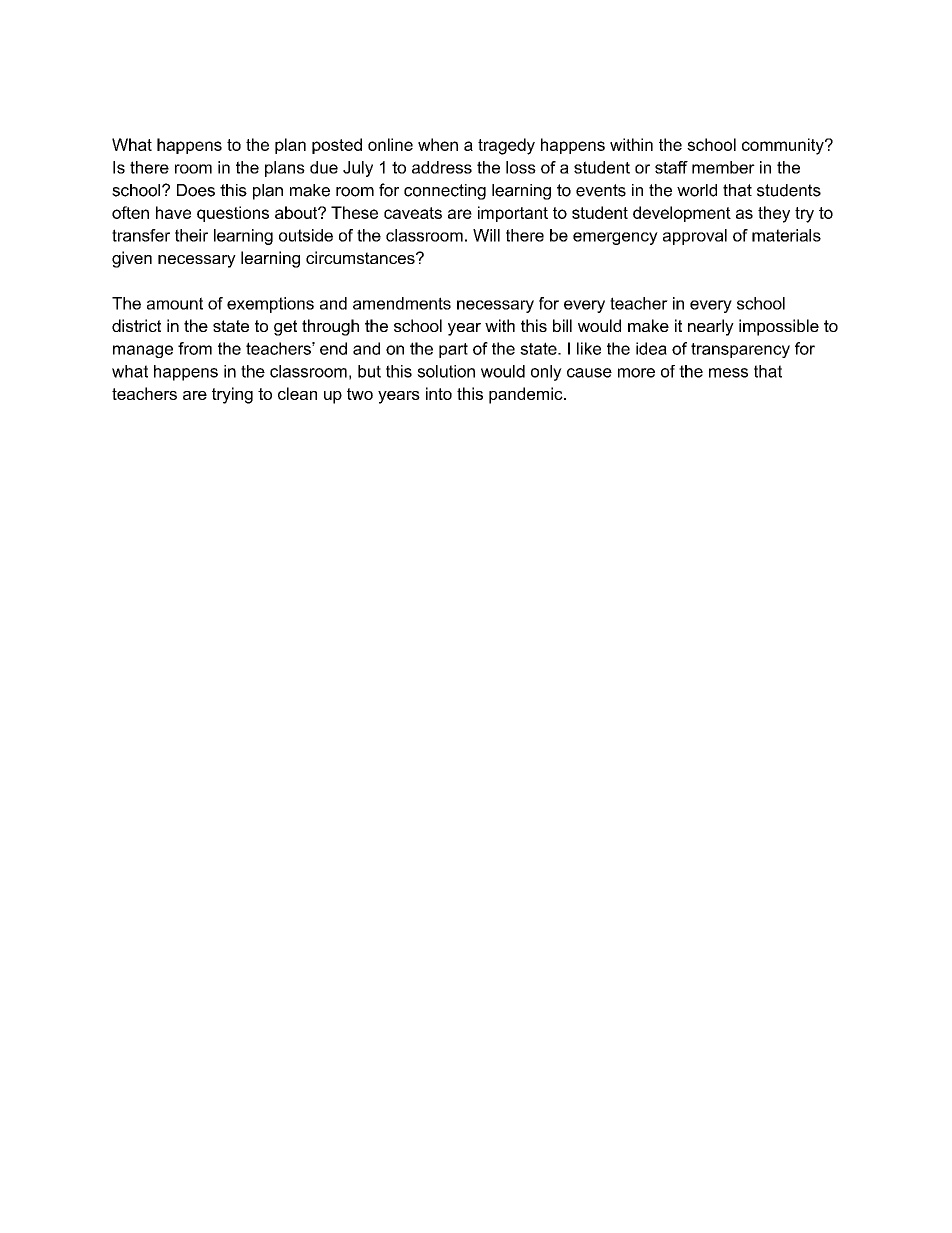  I want to click on trying, so click(232, 395).
